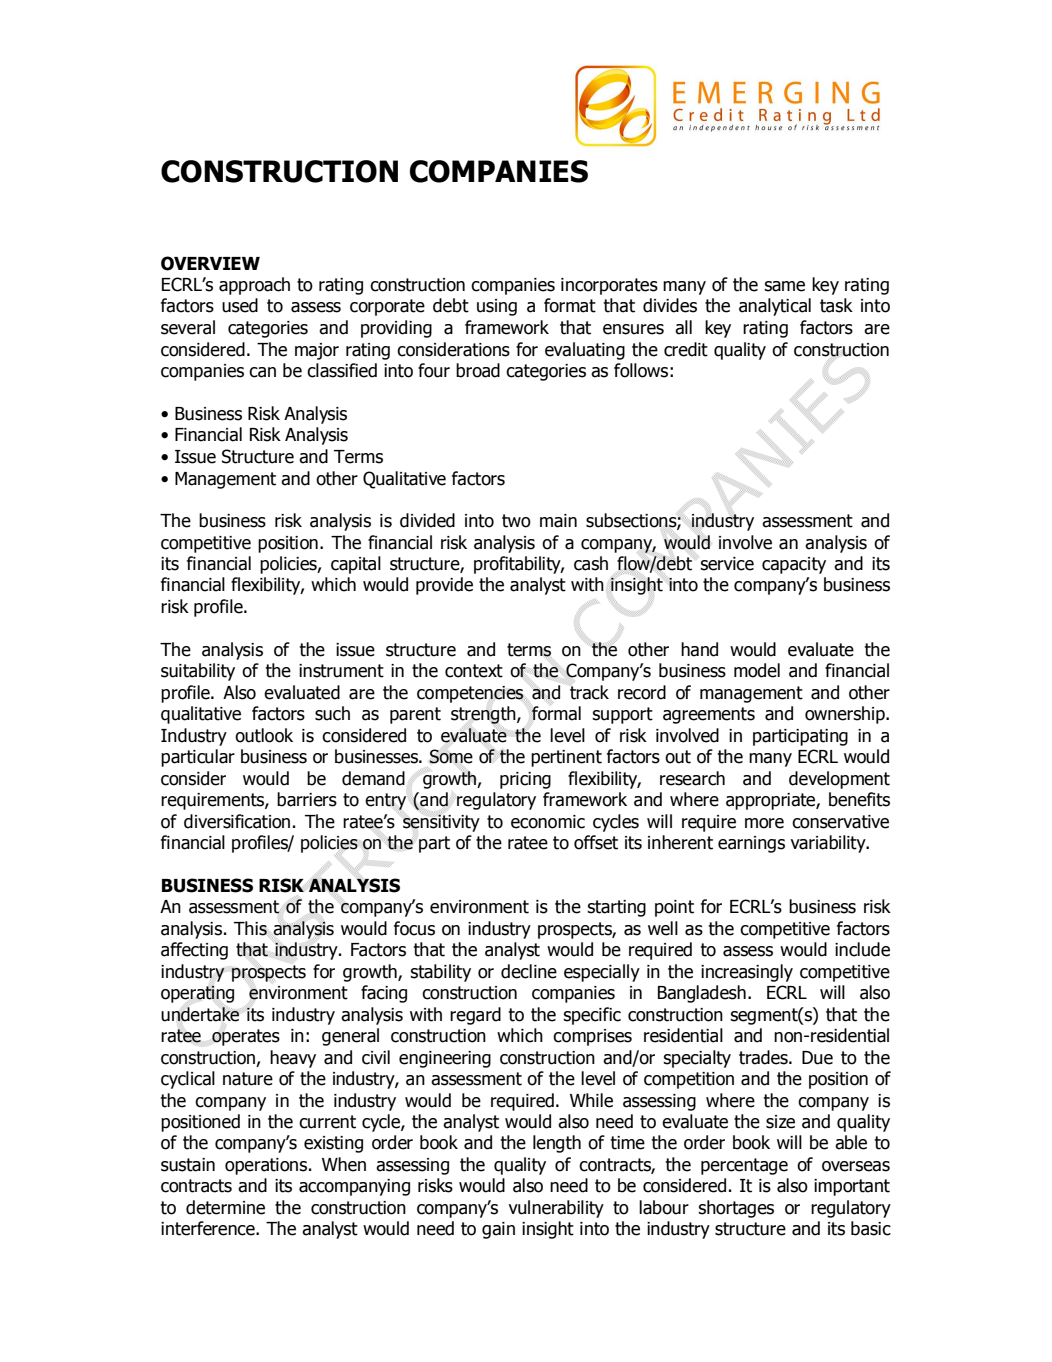  Describe the element at coordinates (566, 758) in the screenshot. I see `pertinent` at that location.
